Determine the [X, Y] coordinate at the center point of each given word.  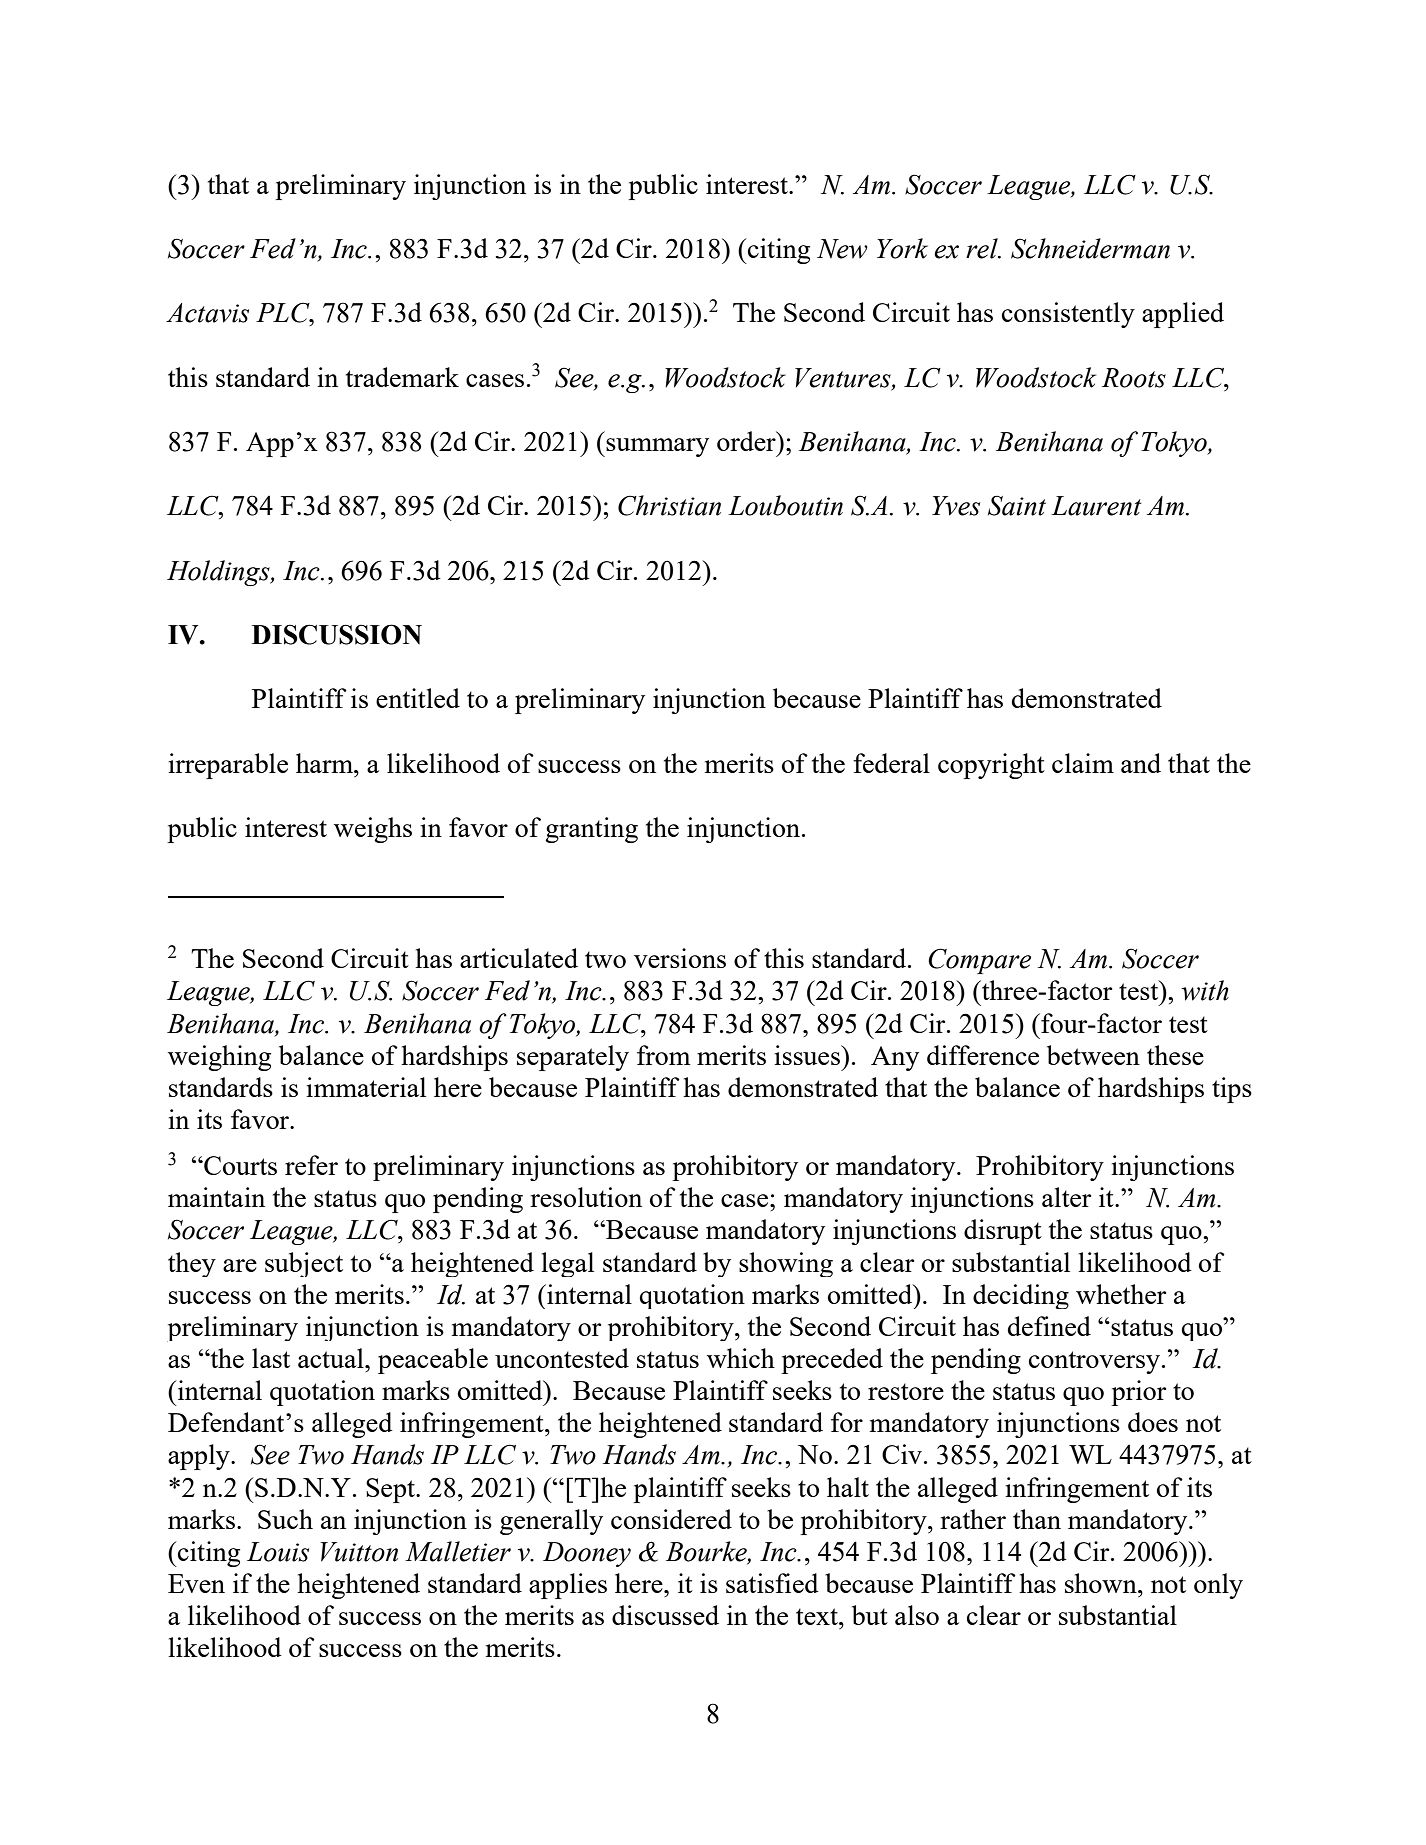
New [842, 249]
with [1205, 990]
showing [786, 1264]
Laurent [1096, 506]
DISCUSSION [337, 634]
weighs [373, 830]
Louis [278, 1552]
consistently [1068, 315]
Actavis [207, 313]
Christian [669, 505]
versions [680, 958]
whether [1121, 1294]
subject [304, 1264]
